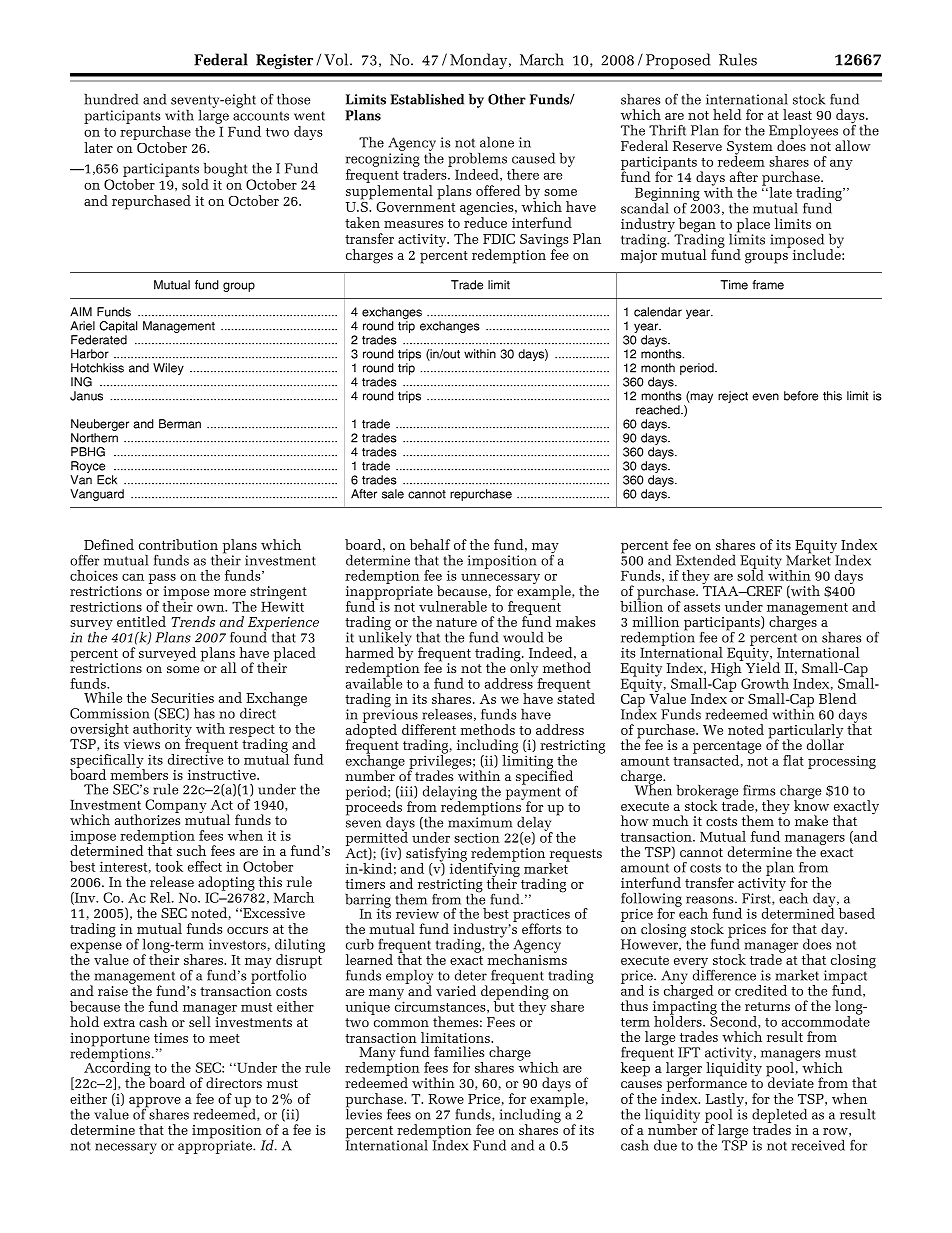 The width and height of the image is (952, 1233). I want to click on took, so click(169, 866).
